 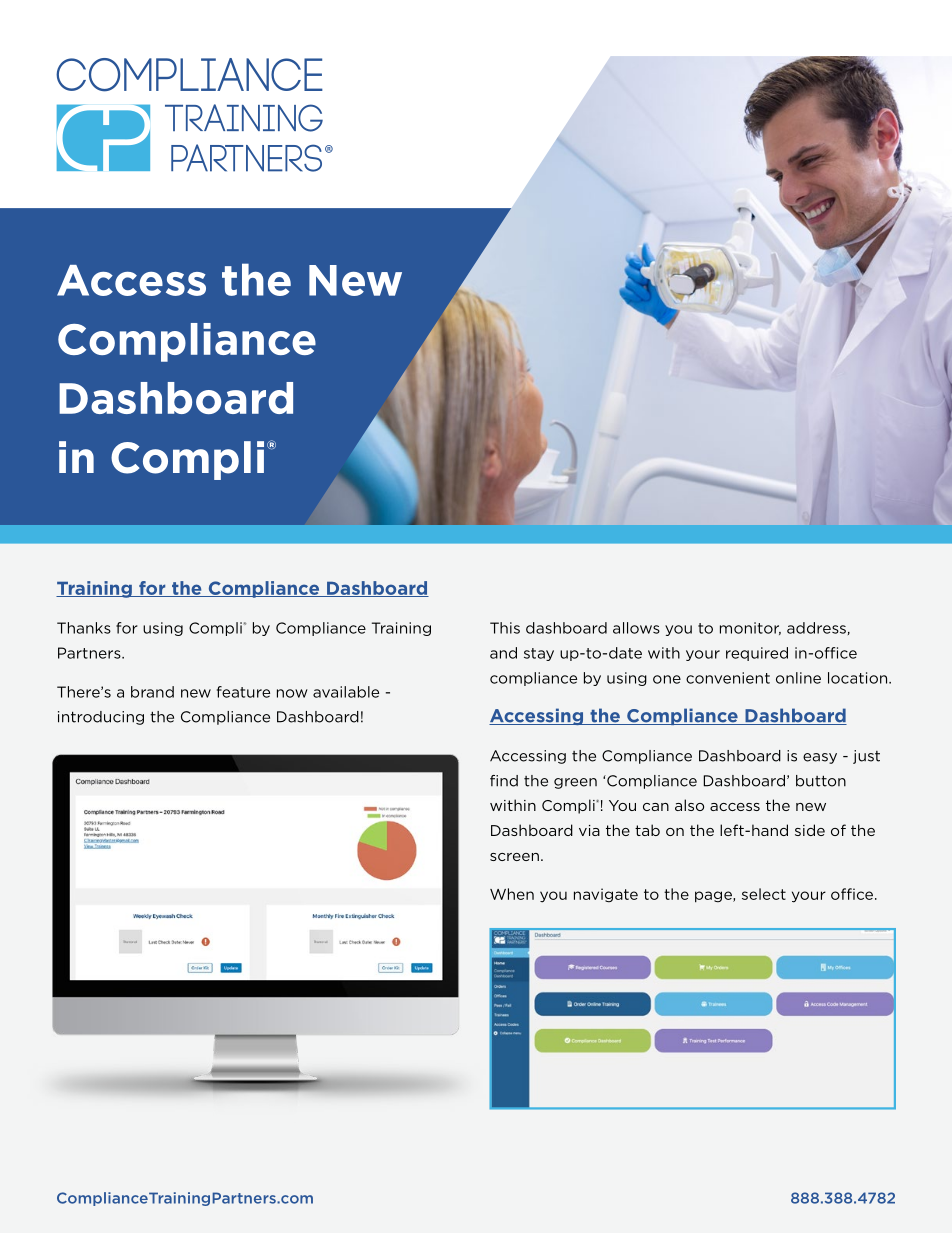 What do you see at coordinates (606, 895) in the screenshot?
I see `navigate` at bounding box center [606, 895].
